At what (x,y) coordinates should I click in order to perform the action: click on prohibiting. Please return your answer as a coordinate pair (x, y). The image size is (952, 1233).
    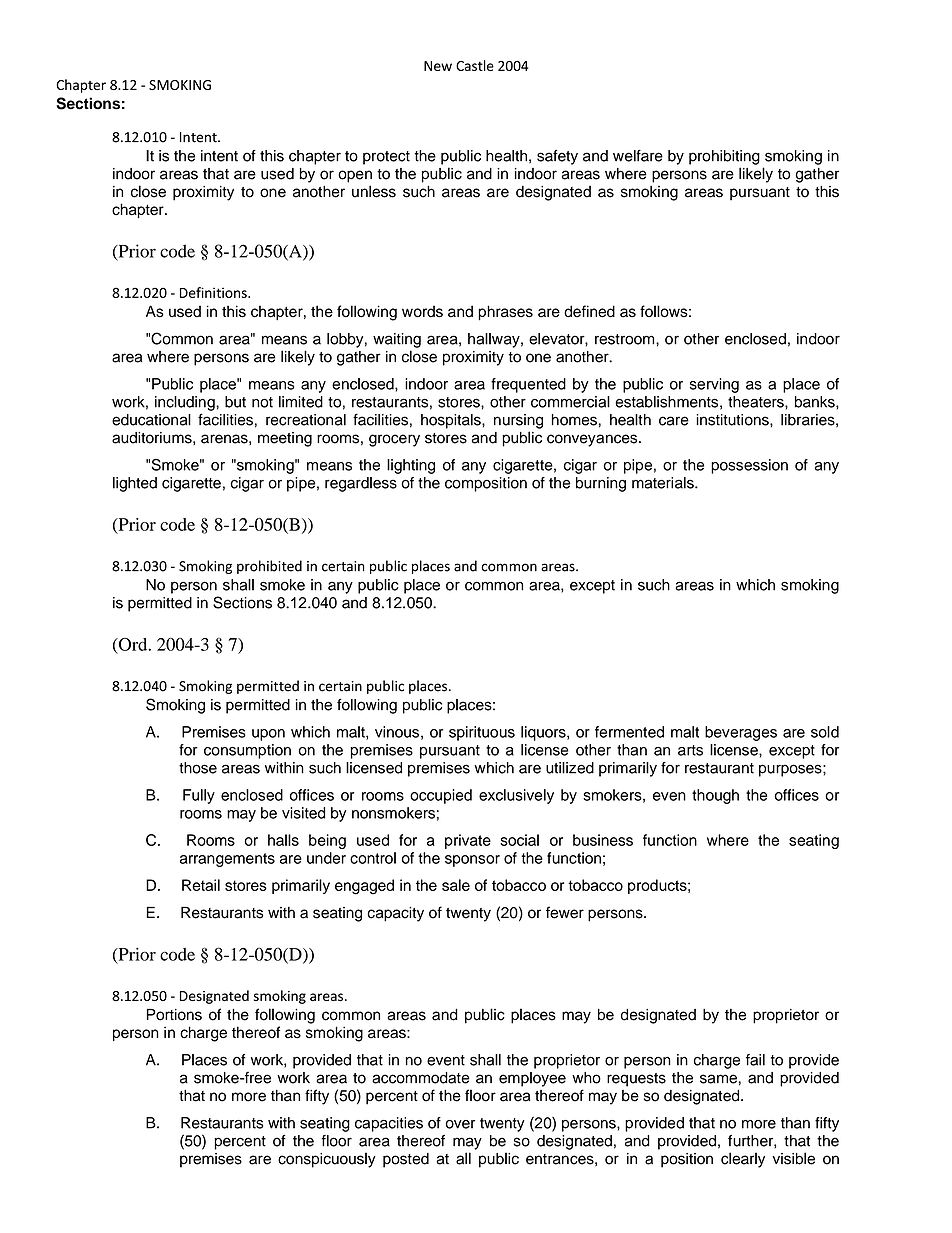
    Looking at the image, I should click on (724, 157).
